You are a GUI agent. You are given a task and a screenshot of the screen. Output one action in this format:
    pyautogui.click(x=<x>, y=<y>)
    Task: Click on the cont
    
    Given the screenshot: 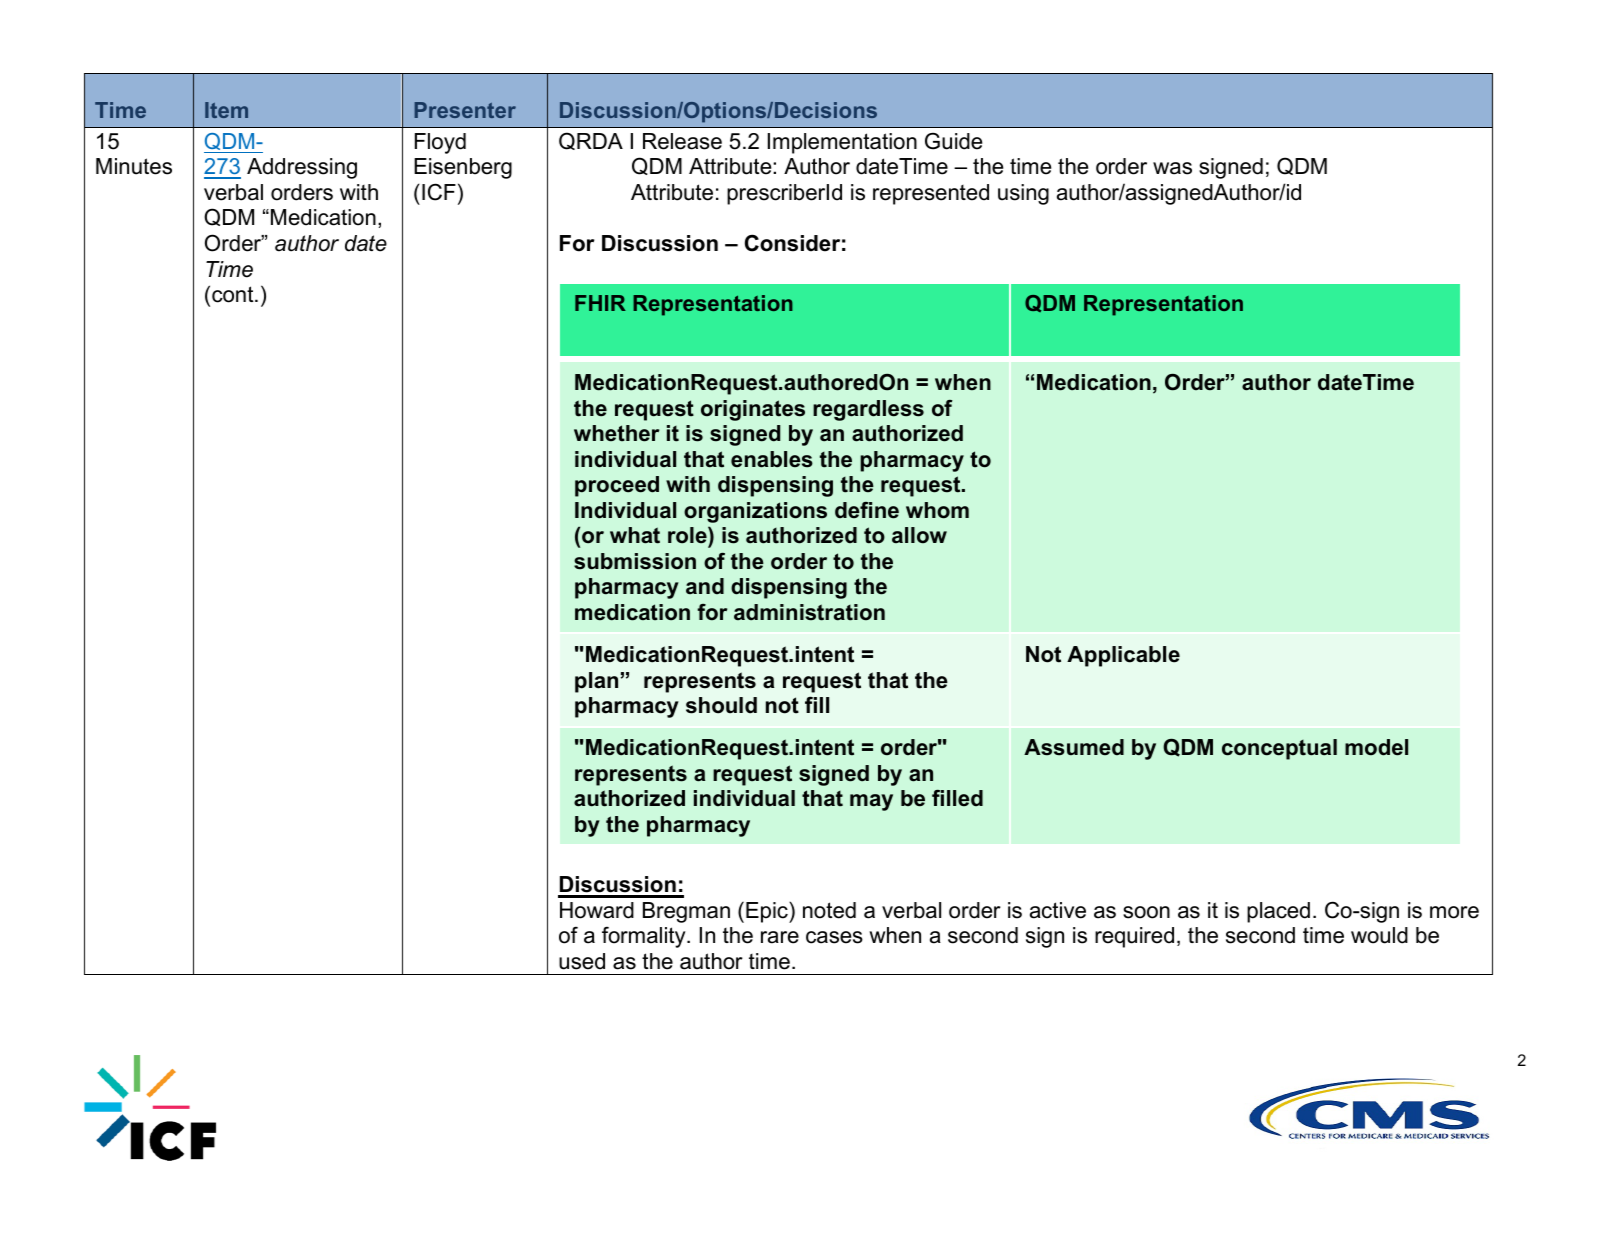 What is the action you would take?
    pyautogui.click(x=234, y=294)
